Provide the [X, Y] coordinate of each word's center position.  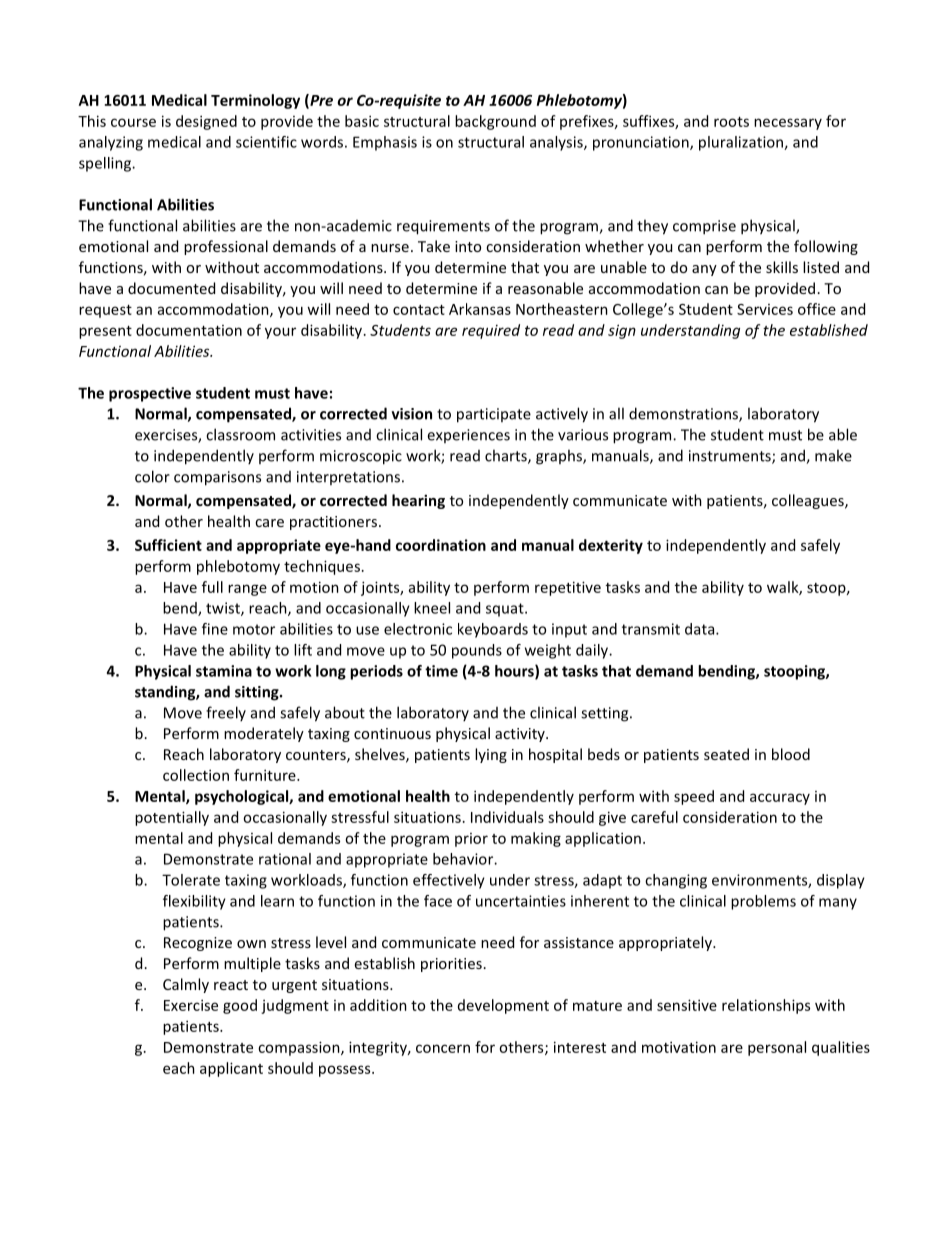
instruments [731, 457]
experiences [468, 436]
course [133, 122]
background [495, 122]
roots [731, 122]
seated [726, 754]
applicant [231, 1069]
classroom [240, 434]
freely [226, 713]
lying [491, 755]
